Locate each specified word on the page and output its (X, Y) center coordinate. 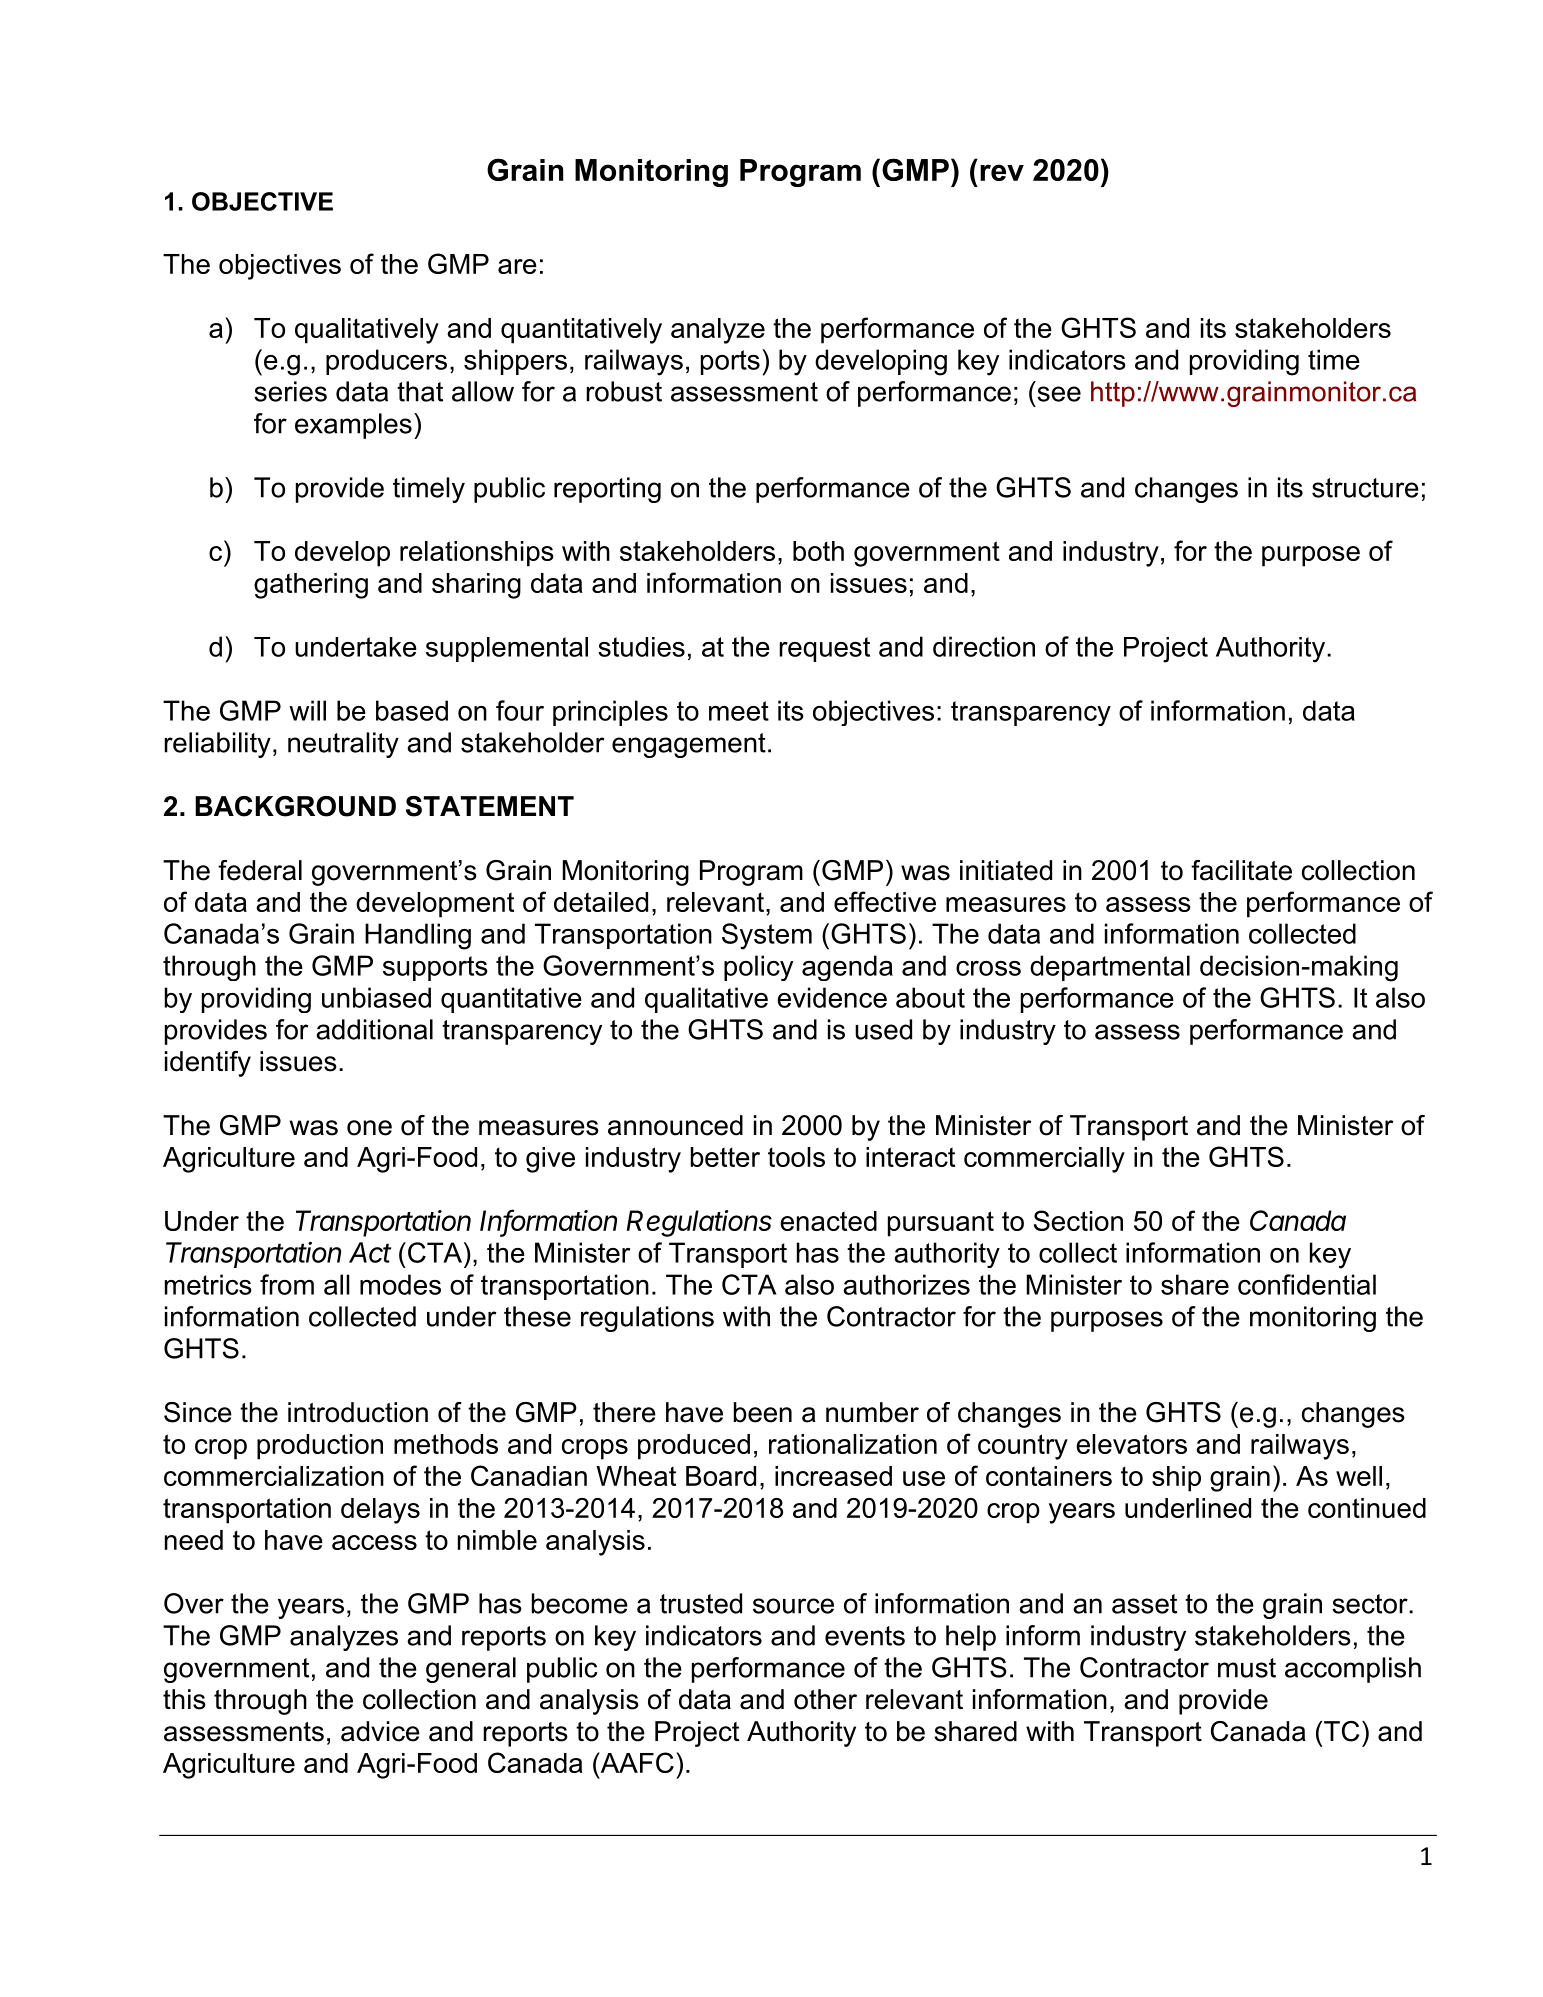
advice (380, 1731)
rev (1002, 172)
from (287, 1284)
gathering (311, 586)
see (1059, 394)
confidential (1307, 1284)
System (767, 936)
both (818, 551)
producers (386, 362)
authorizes (906, 1284)
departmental (1110, 968)
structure (1365, 488)
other (825, 1699)
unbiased (376, 997)
